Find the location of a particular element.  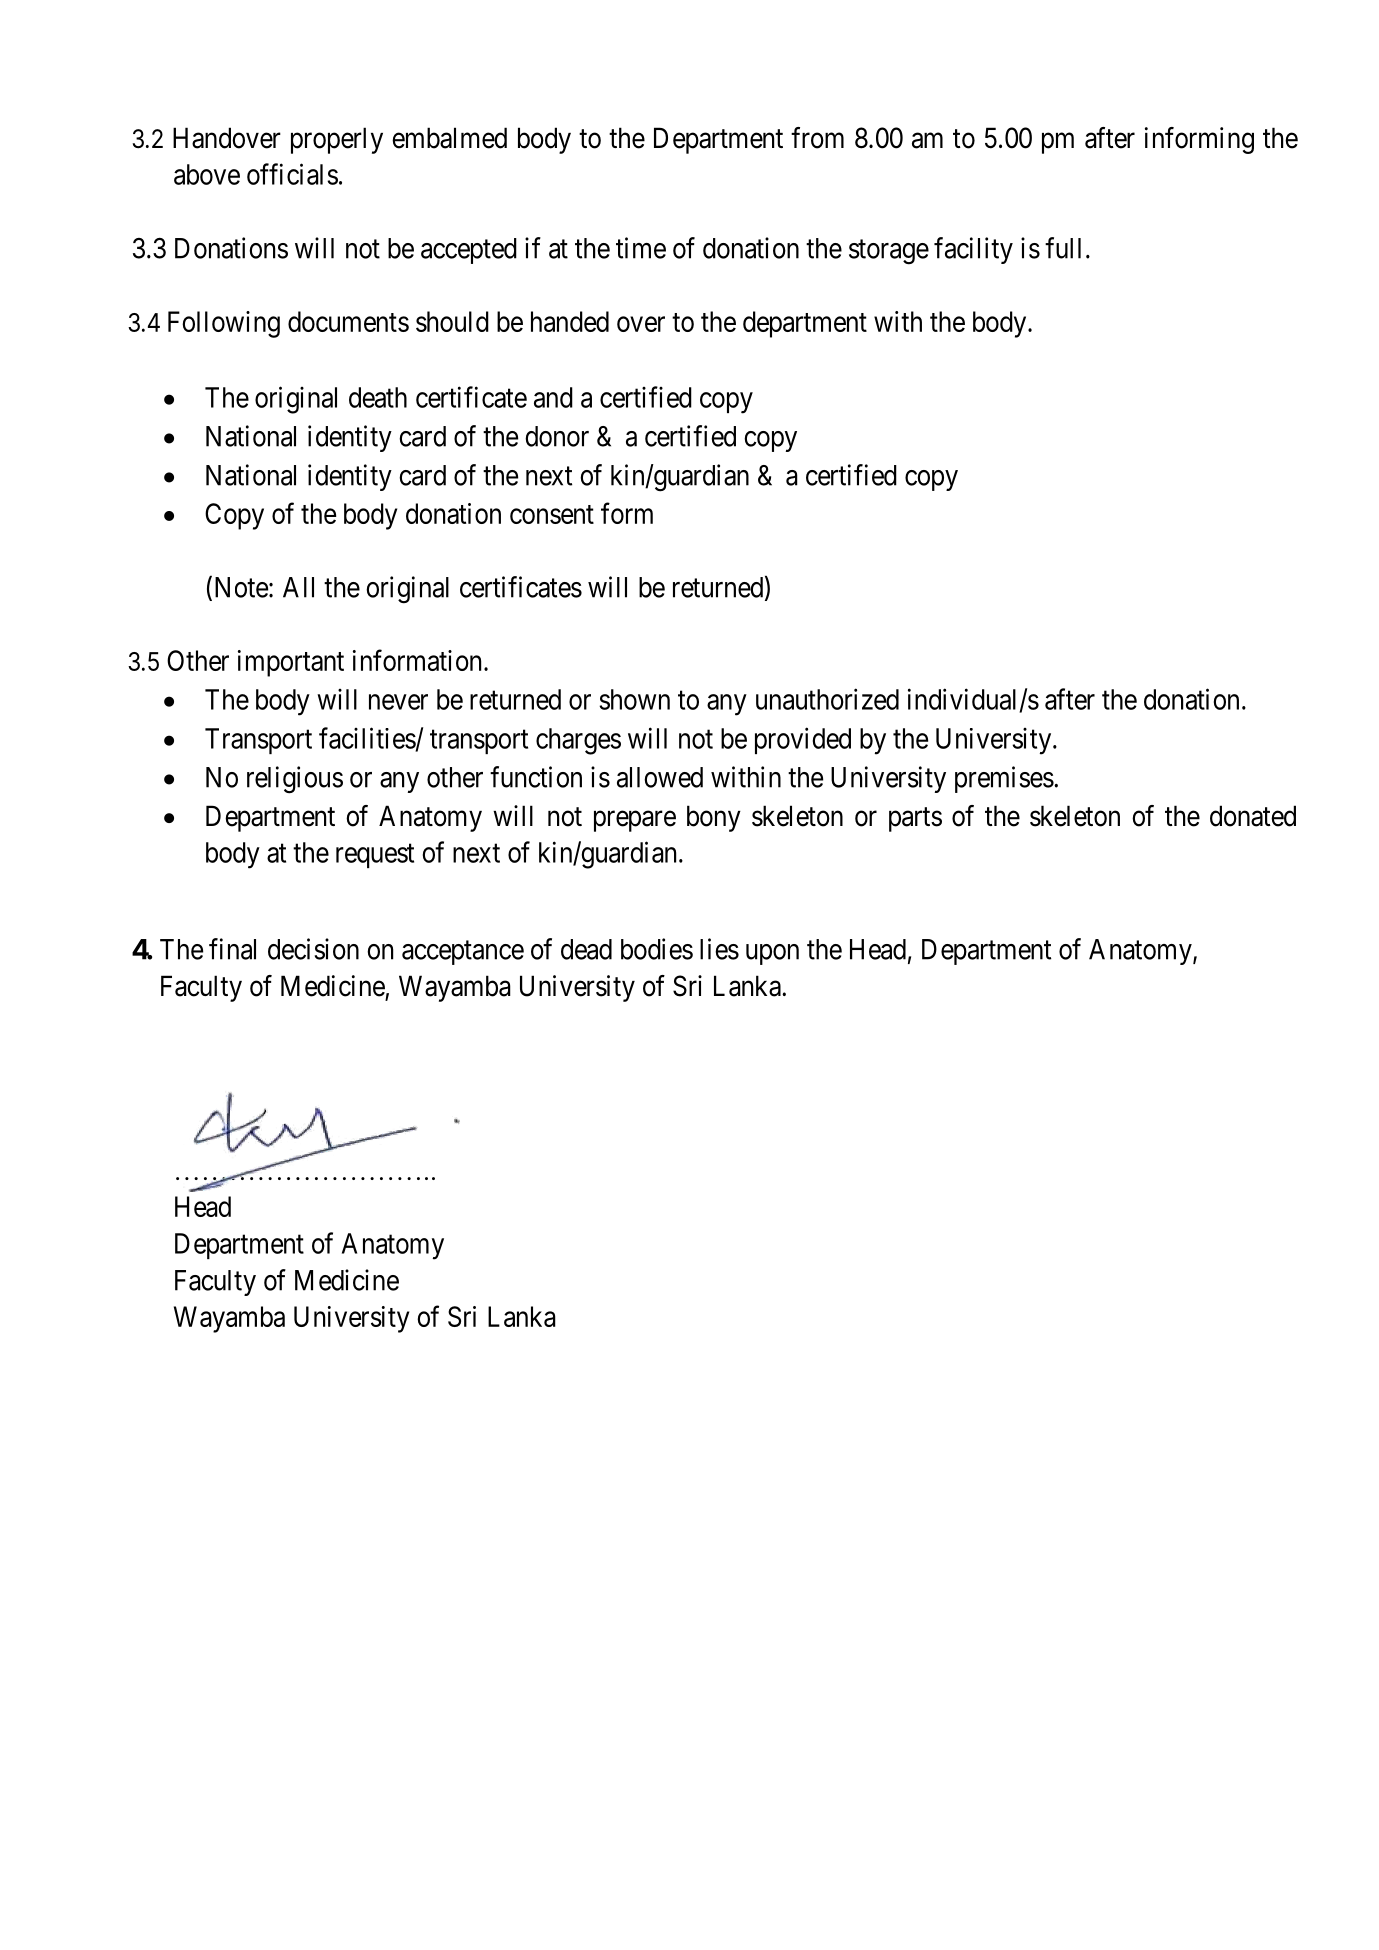

unauthorized is located at coordinates (827, 699).
